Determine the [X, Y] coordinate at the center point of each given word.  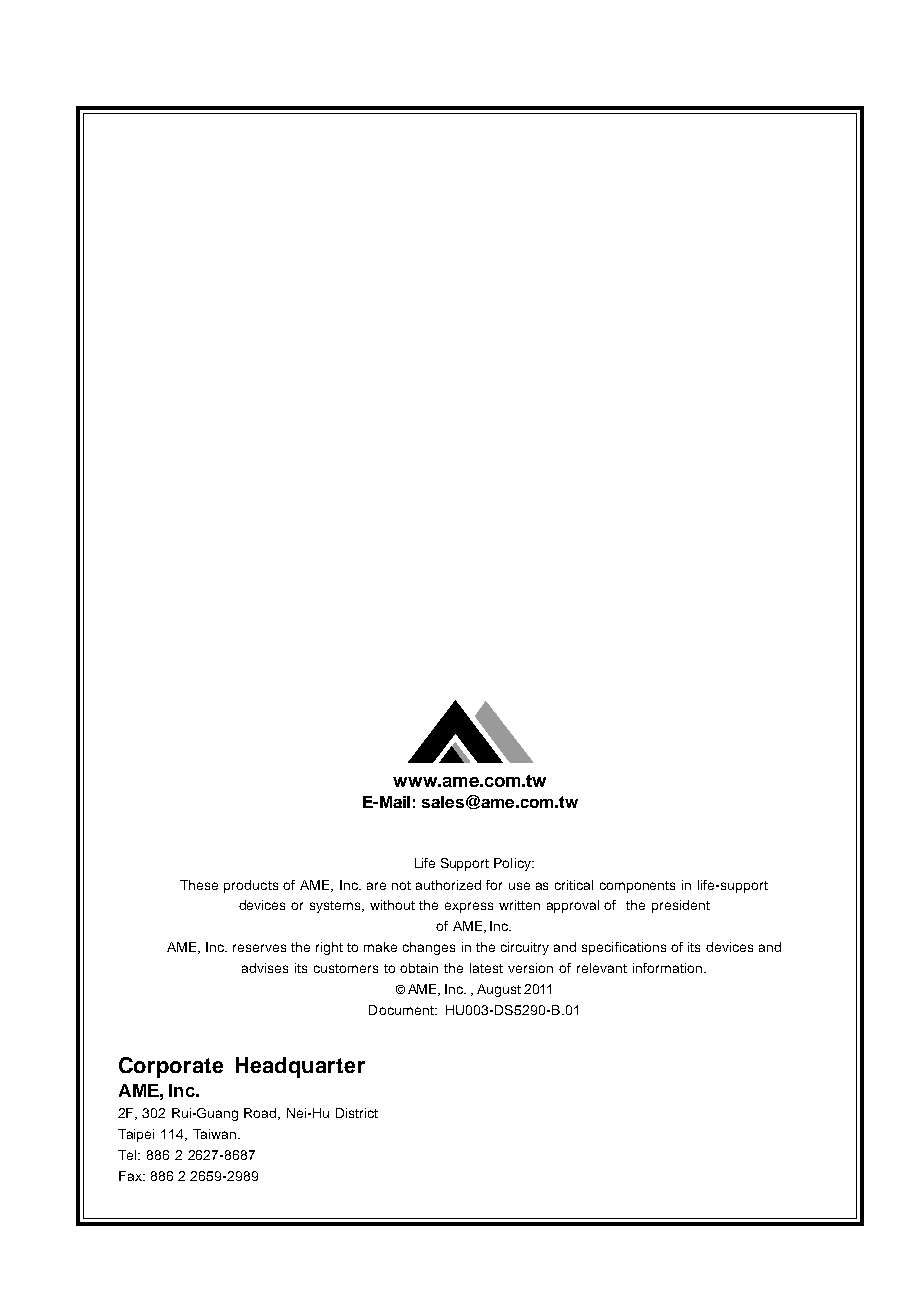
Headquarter [300, 1067]
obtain [419, 968]
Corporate [171, 1067]
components [637, 887]
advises [265, 968]
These [199, 885]
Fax [131, 1176]
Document [402, 1010]
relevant [602, 968]
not [401, 885]
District [357, 1113]
